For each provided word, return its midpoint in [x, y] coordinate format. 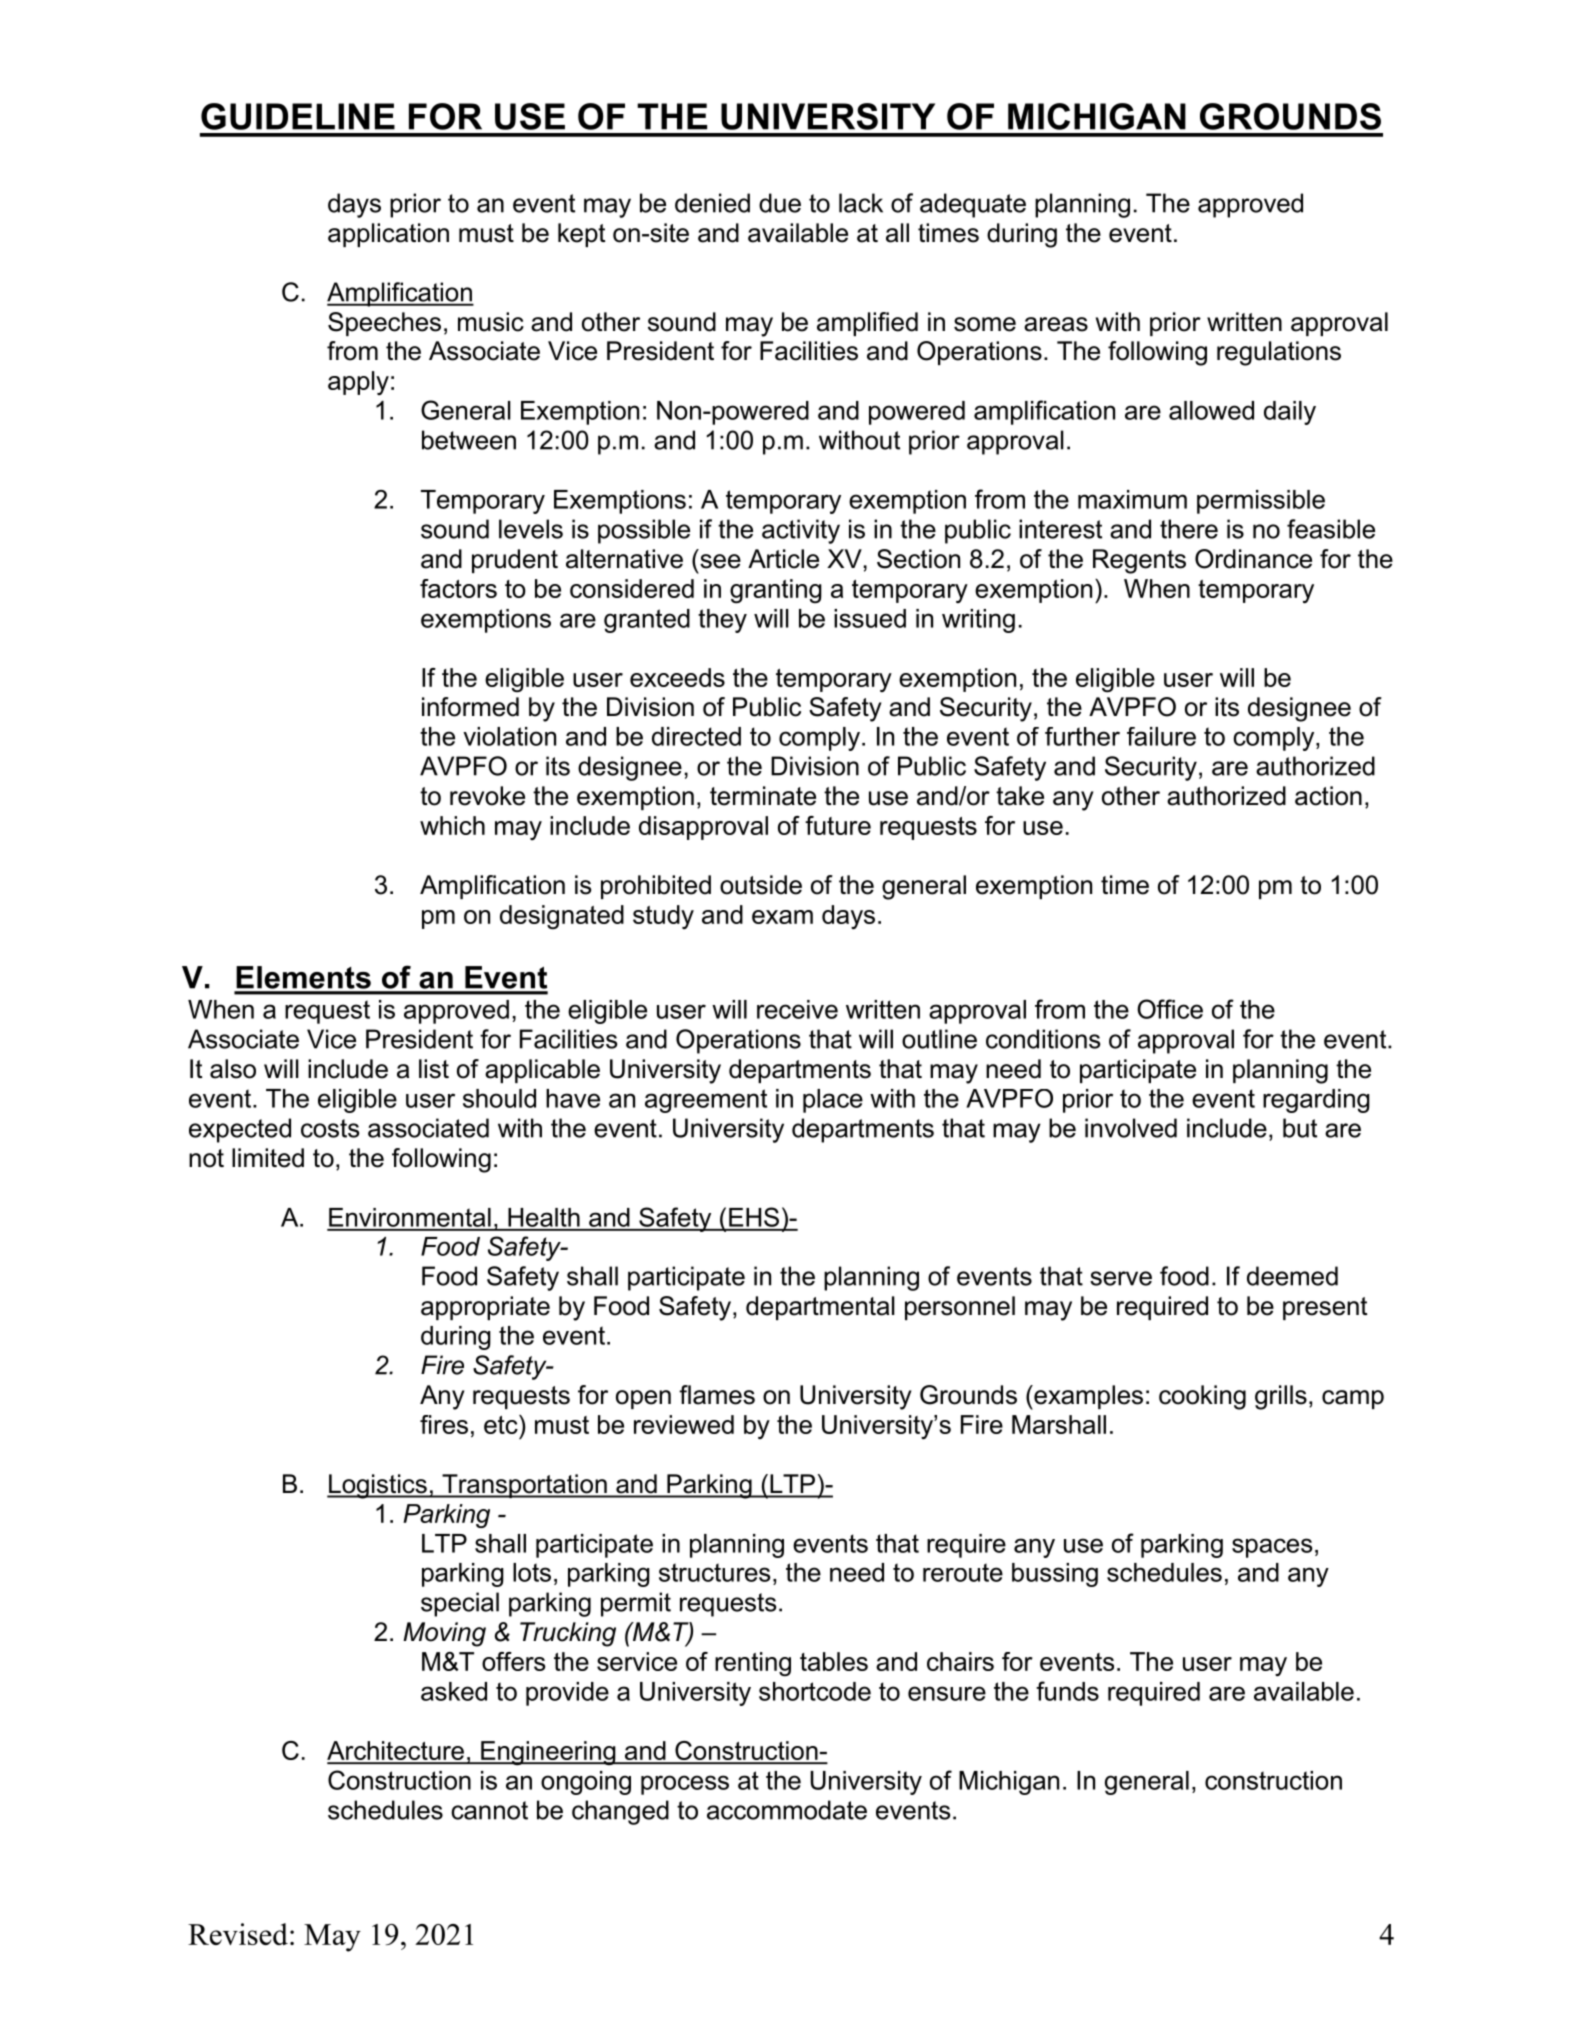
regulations [1279, 353]
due [780, 203]
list [434, 1069]
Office [1170, 1009]
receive [797, 1009]
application [388, 235]
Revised [238, 1934]
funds [1067, 1691]
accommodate [787, 1810]
